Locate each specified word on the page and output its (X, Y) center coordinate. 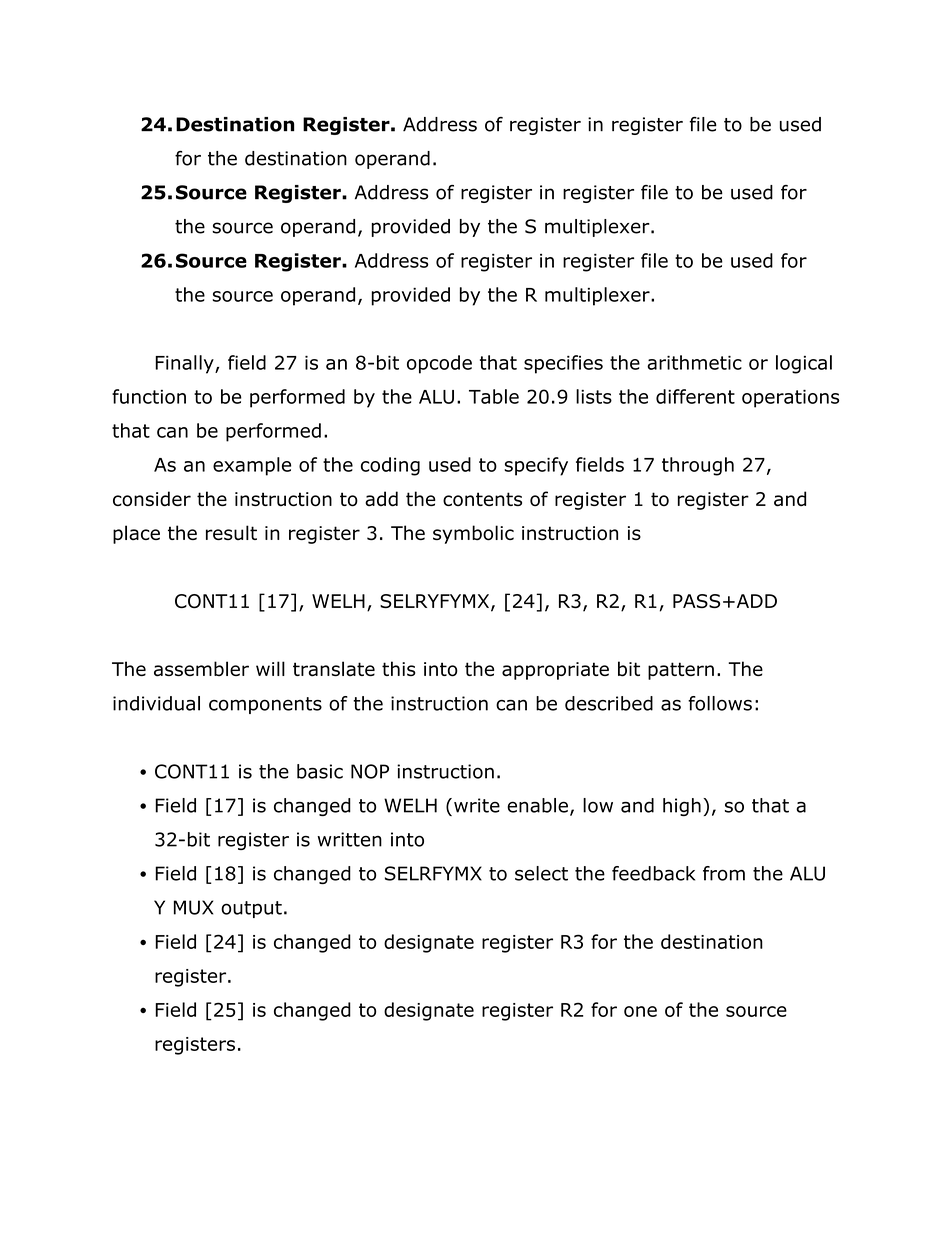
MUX (193, 907)
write (477, 805)
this (399, 668)
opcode (439, 364)
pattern (681, 671)
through (698, 466)
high (682, 807)
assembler (201, 669)
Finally (185, 364)
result (231, 532)
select (541, 873)
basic (320, 771)
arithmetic (694, 362)
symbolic (473, 534)
